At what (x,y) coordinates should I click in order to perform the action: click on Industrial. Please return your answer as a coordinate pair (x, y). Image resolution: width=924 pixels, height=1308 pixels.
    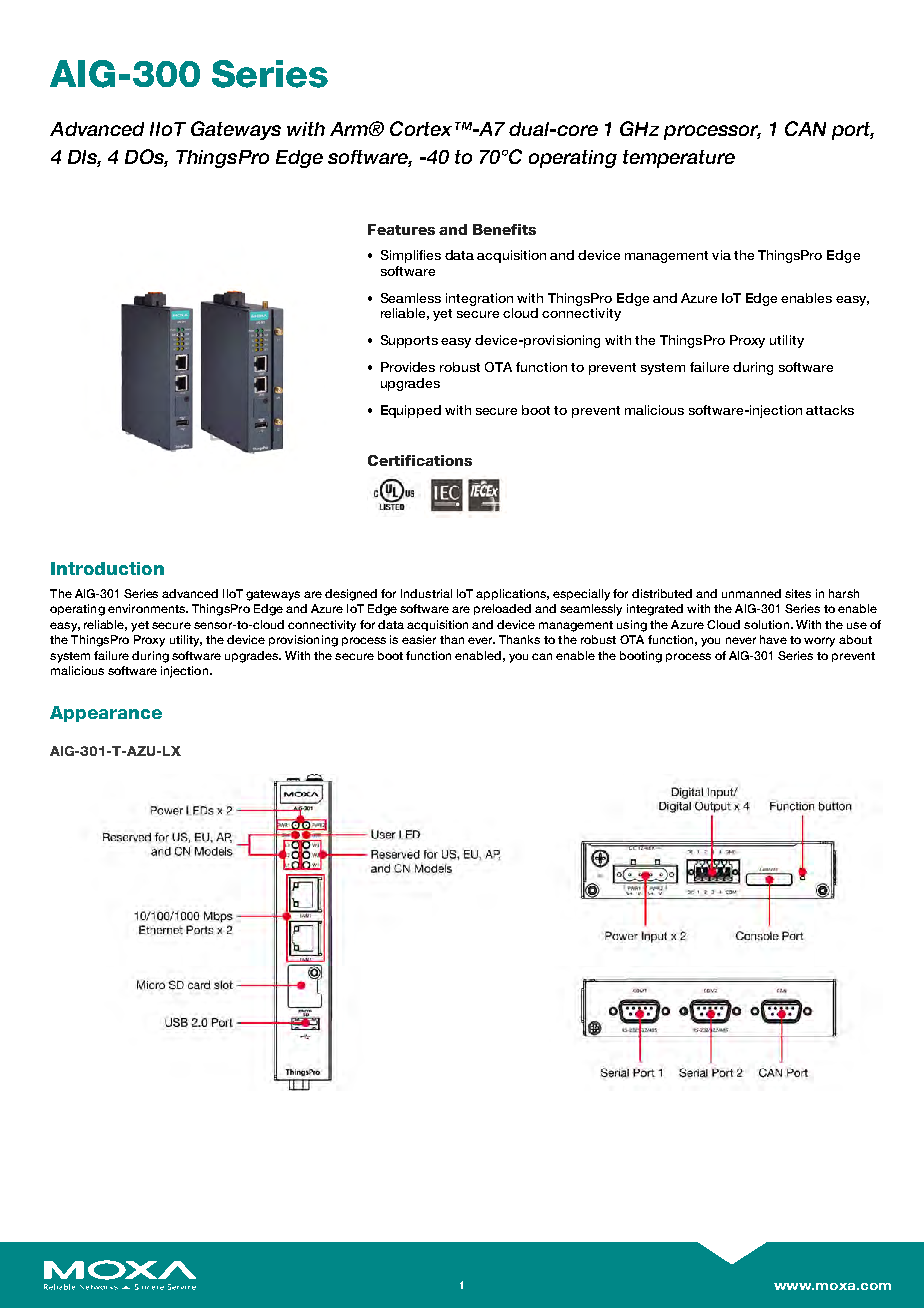
    Looking at the image, I should click on (426, 593).
